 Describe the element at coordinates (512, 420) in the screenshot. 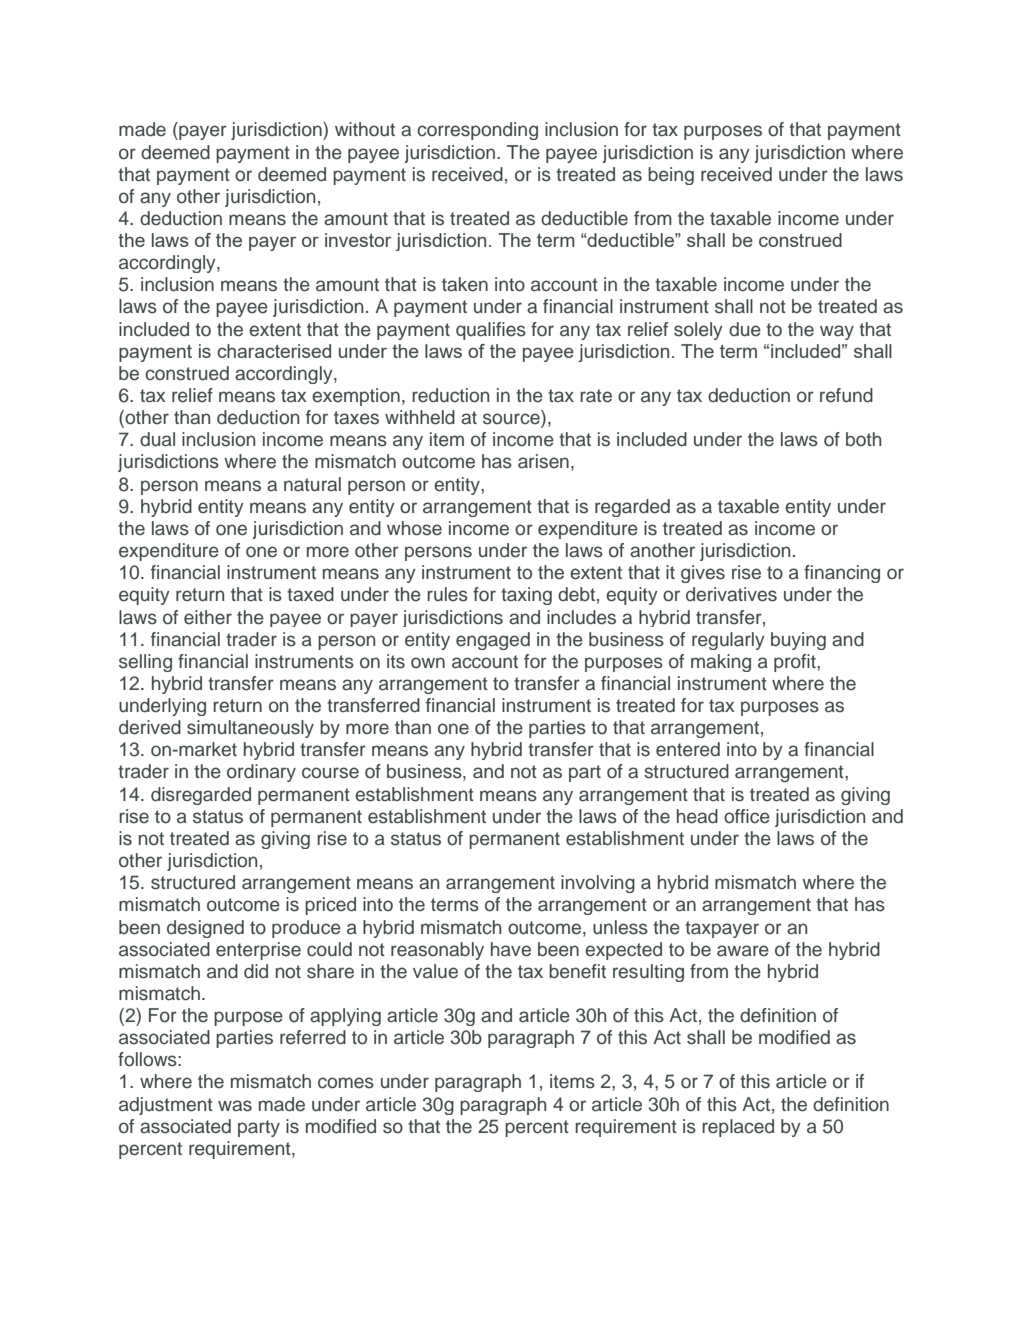

I see `source` at that location.
